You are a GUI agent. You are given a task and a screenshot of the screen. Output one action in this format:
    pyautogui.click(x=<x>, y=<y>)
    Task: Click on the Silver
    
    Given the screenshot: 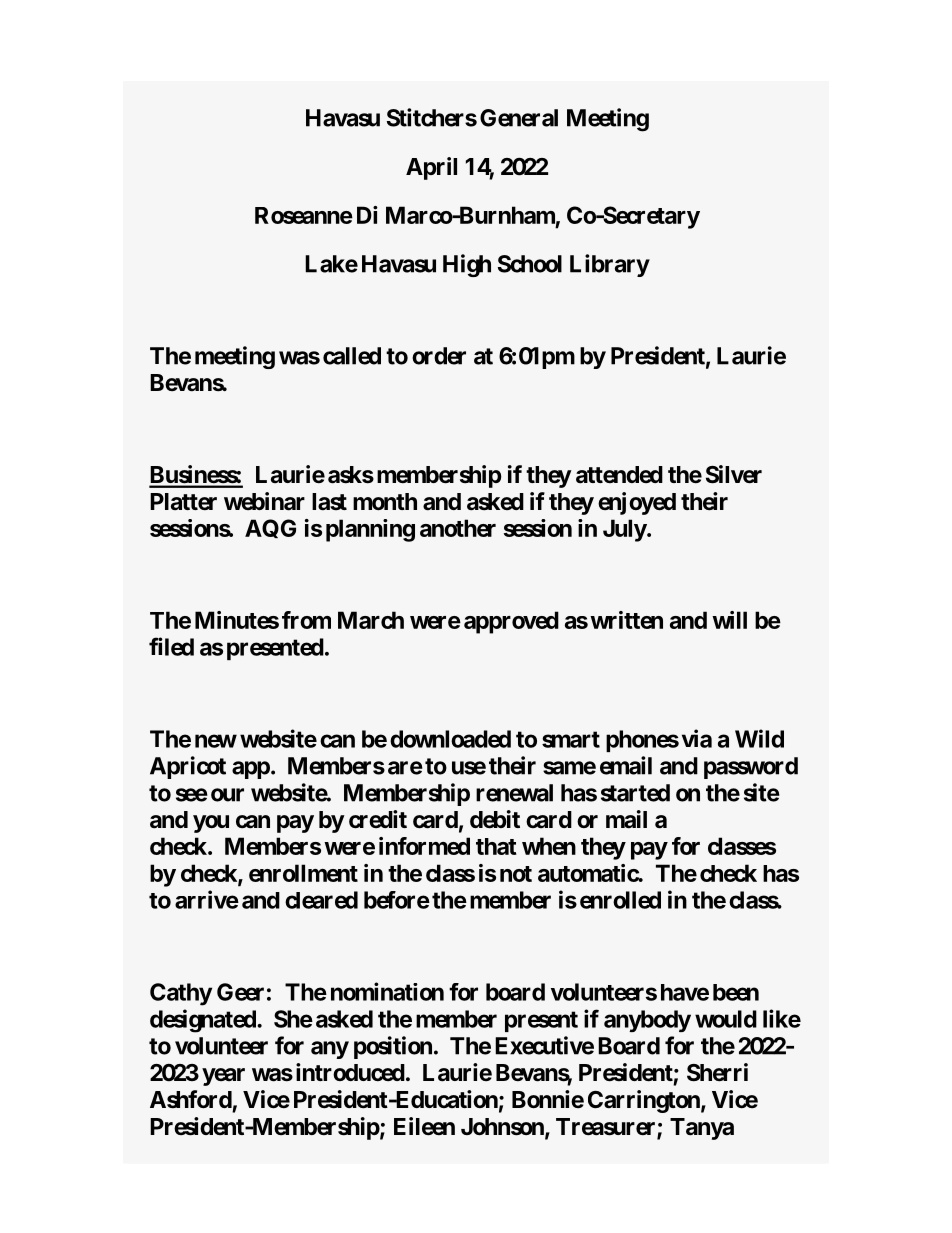 What is the action you would take?
    pyautogui.click(x=734, y=474)
